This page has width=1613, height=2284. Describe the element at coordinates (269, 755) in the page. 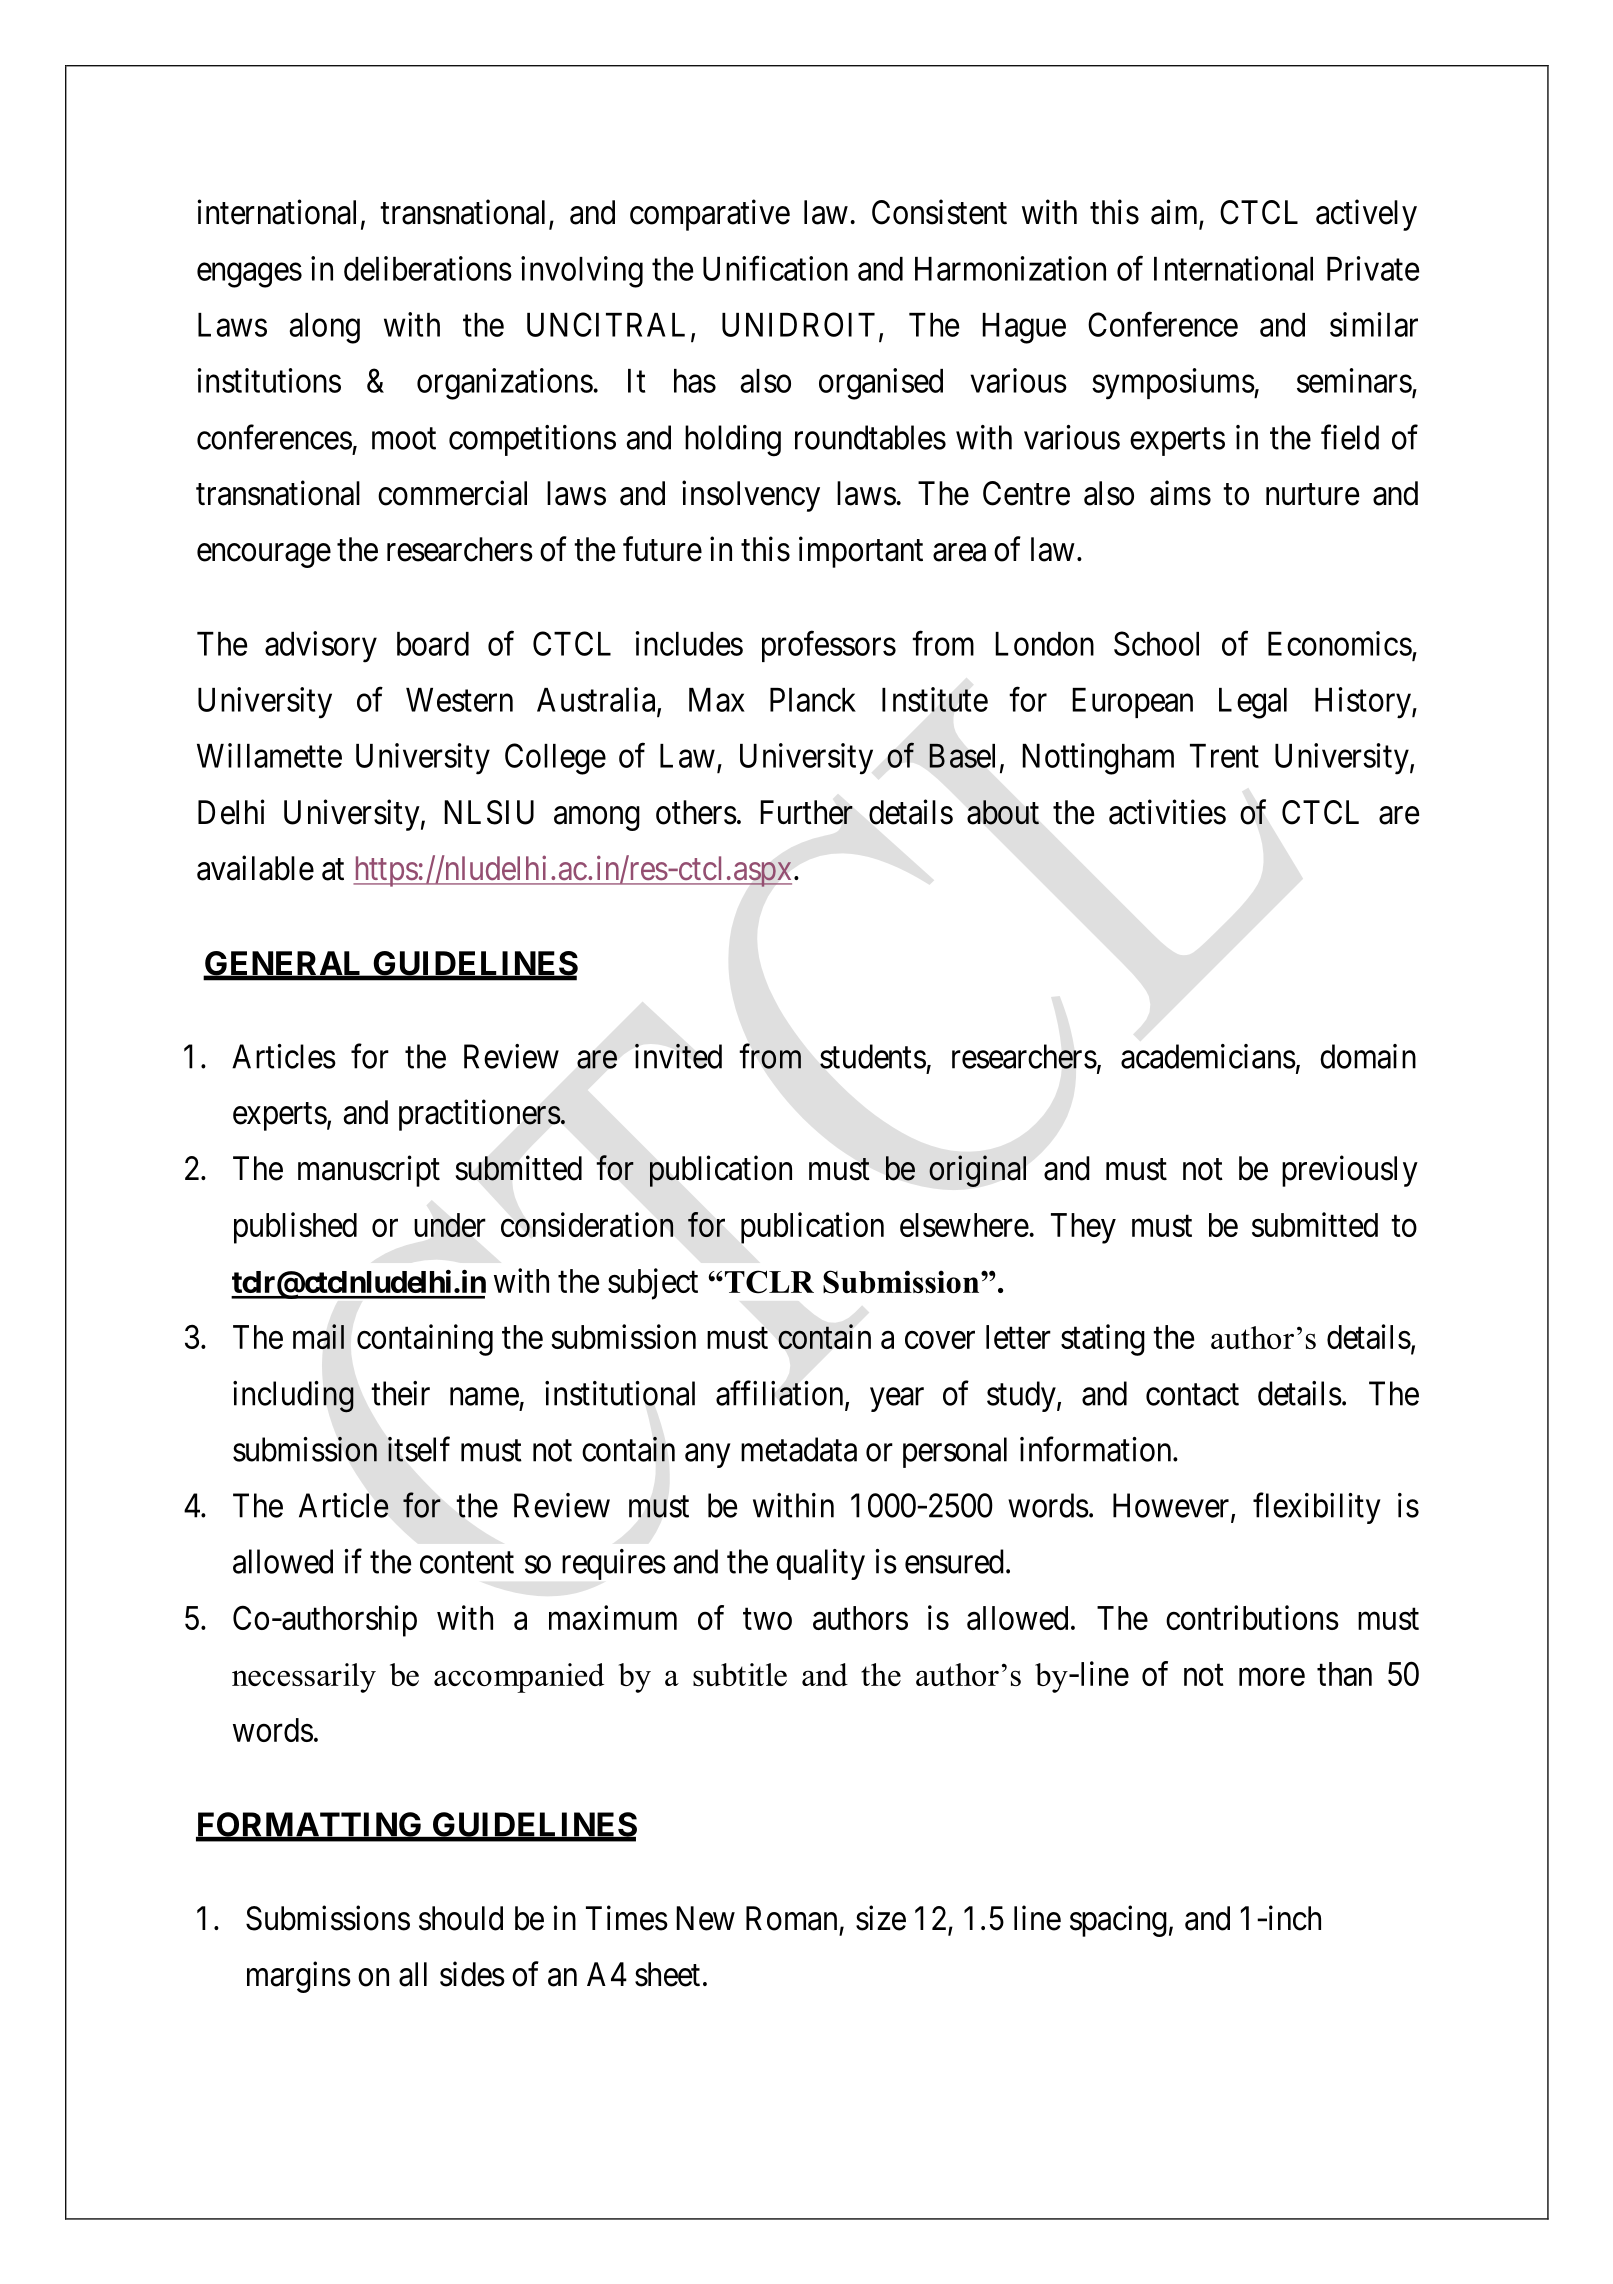

I see `Willamette` at that location.
